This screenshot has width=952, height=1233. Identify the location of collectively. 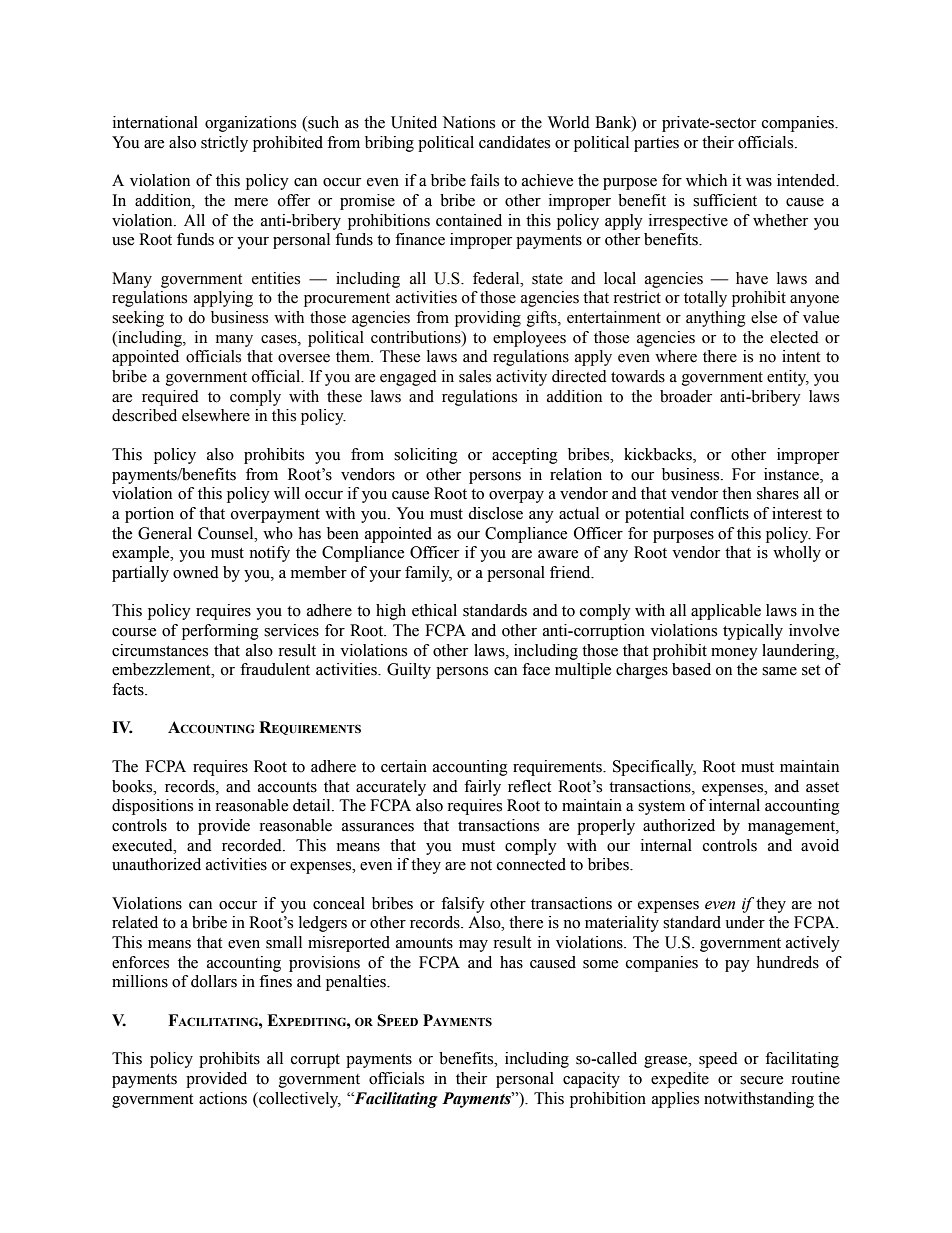
(299, 1100).
